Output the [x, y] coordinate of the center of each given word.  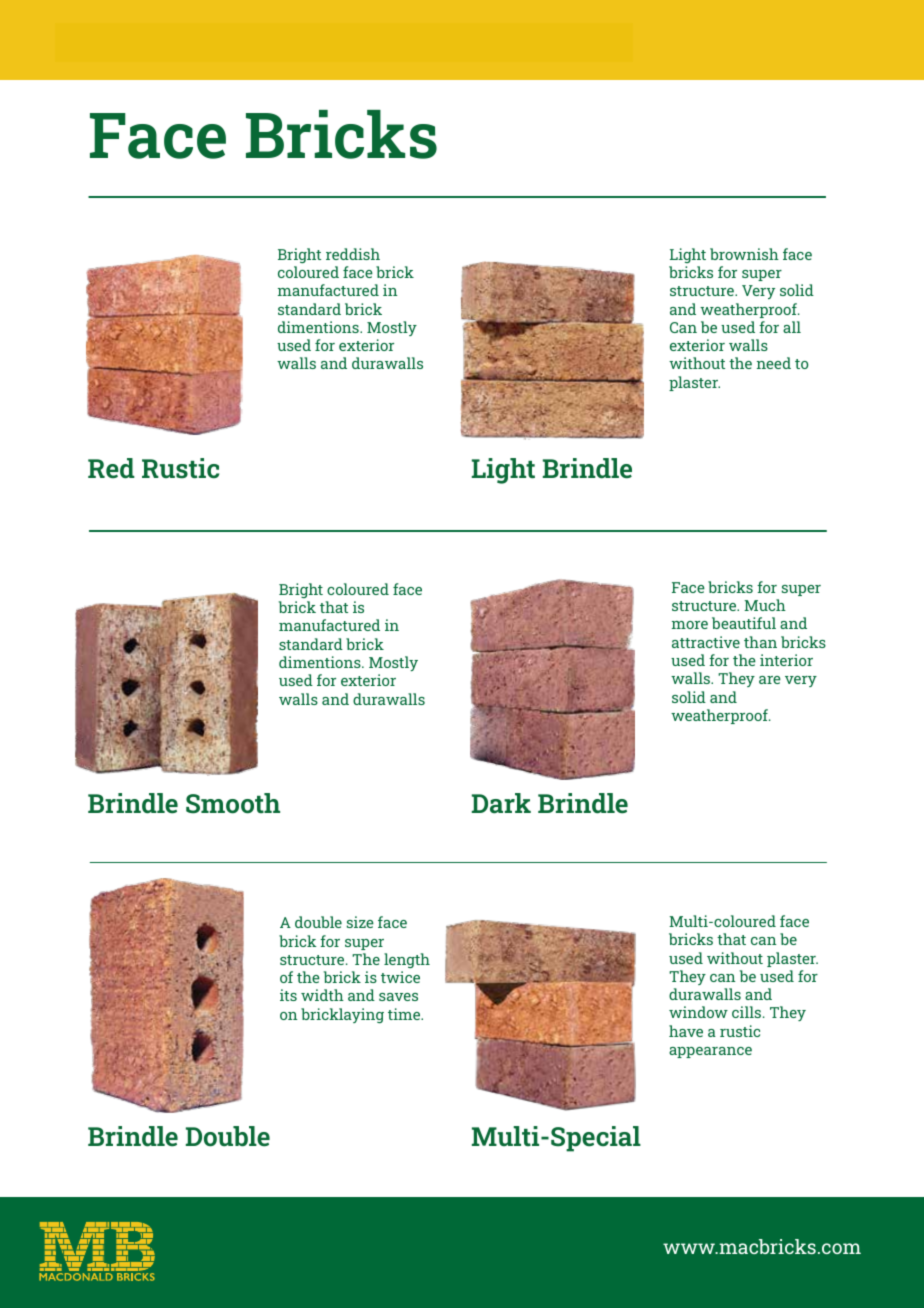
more [690, 625]
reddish [353, 254]
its [288, 995]
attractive [706, 642]
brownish [744, 254]
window [698, 1012]
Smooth [233, 803]
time [405, 1014]
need [774, 363]
